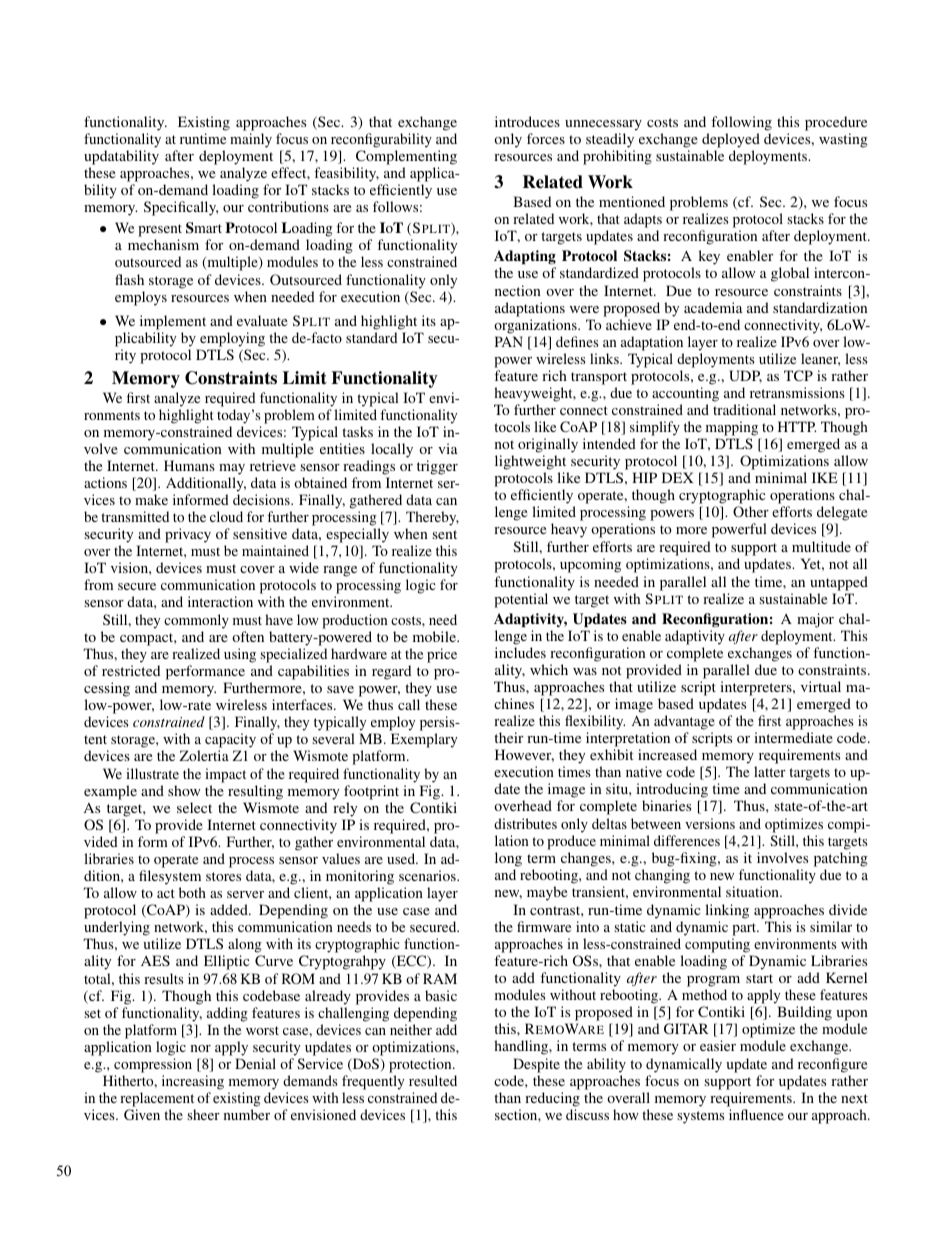  Describe the element at coordinates (193, 1084) in the screenshot. I see `increasing` at that location.
